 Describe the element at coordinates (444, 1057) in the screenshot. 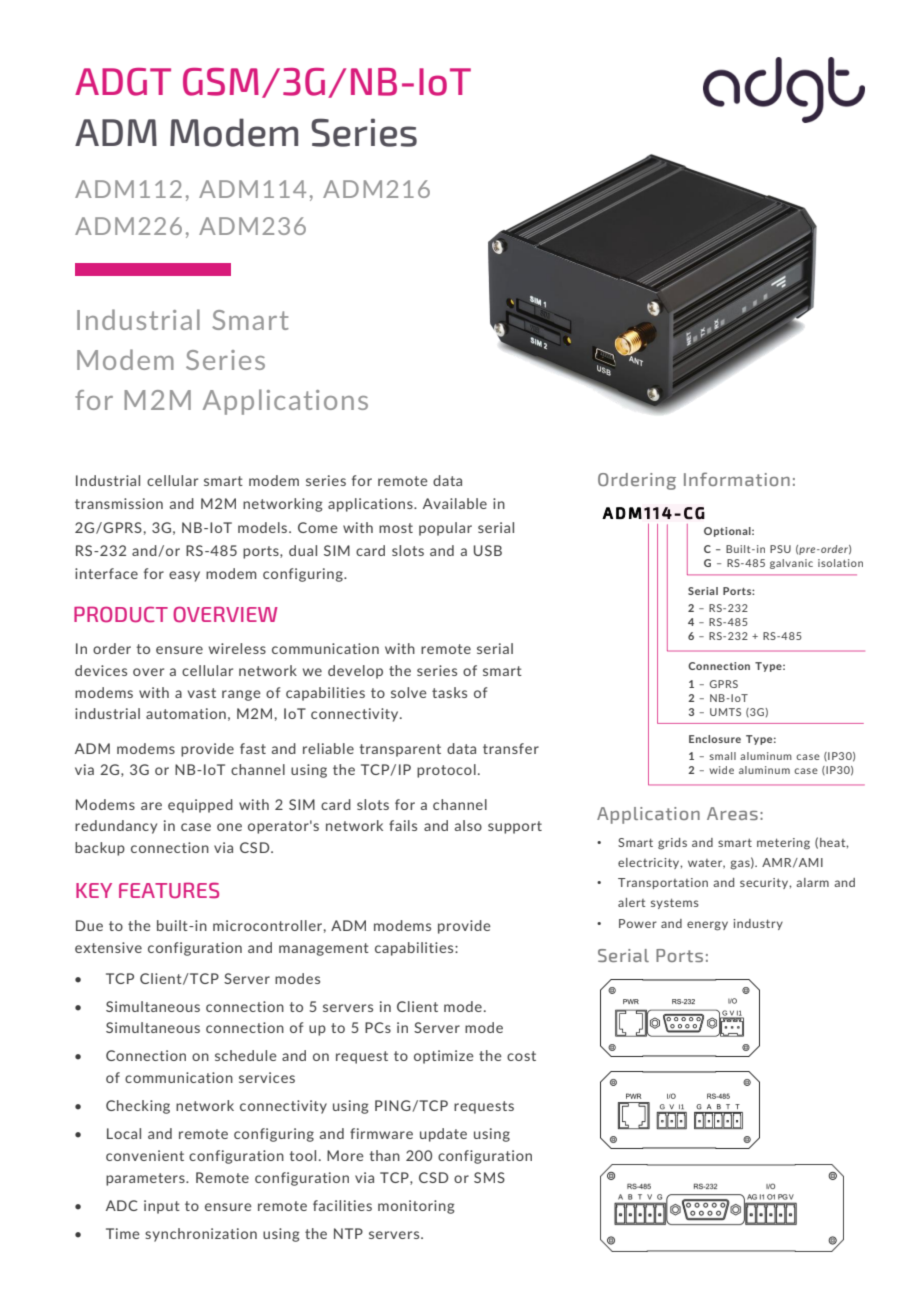

I see `optimize` at that location.
